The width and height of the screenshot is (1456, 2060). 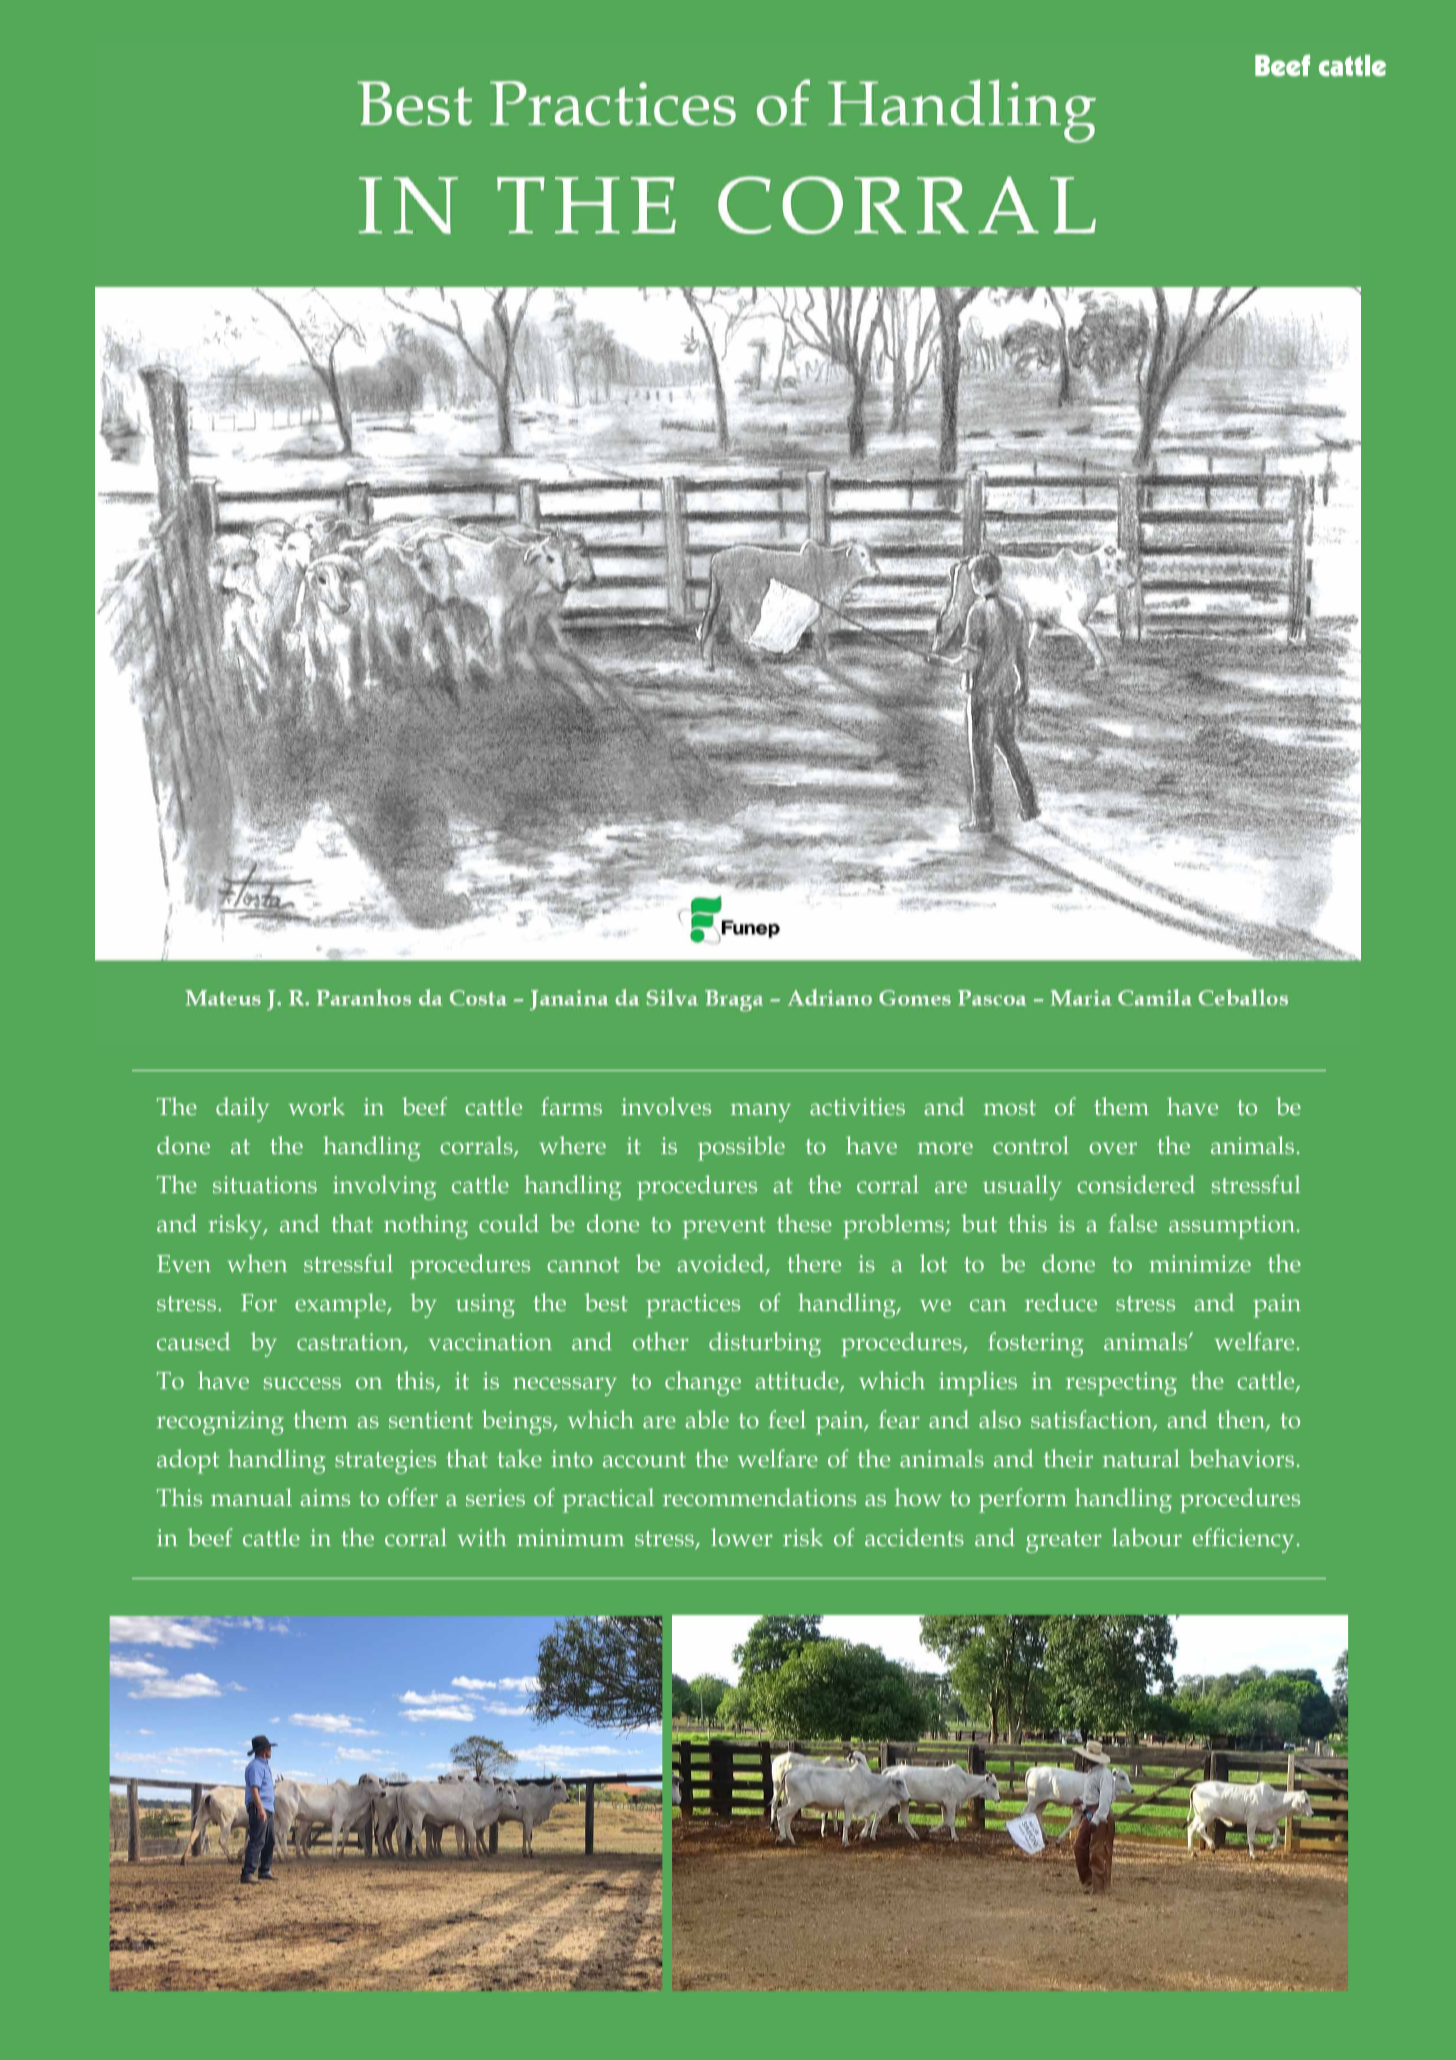 What do you see at coordinates (1000, 1419) in the screenshot?
I see `also` at bounding box center [1000, 1419].
